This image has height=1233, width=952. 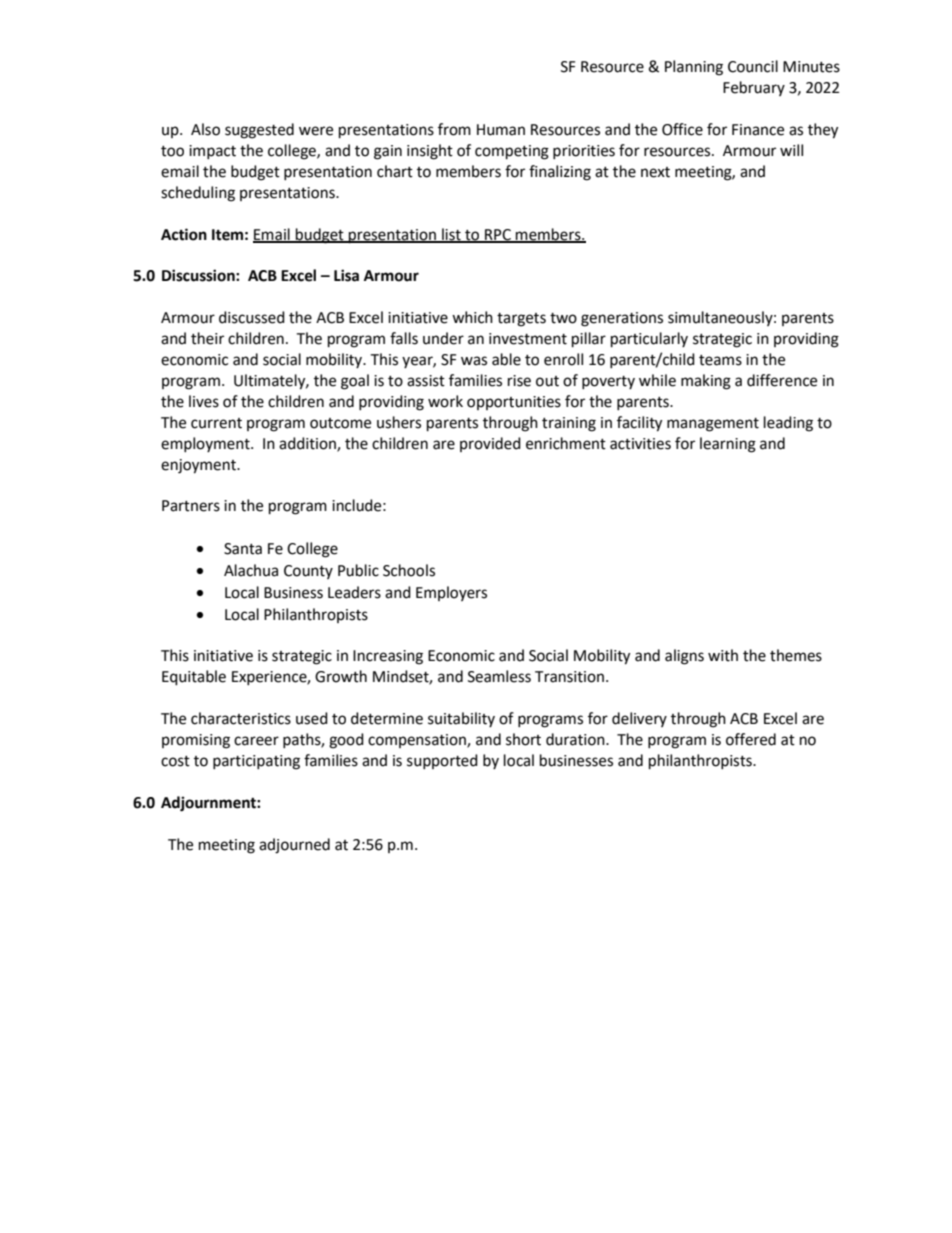 I want to click on current, so click(x=216, y=423).
